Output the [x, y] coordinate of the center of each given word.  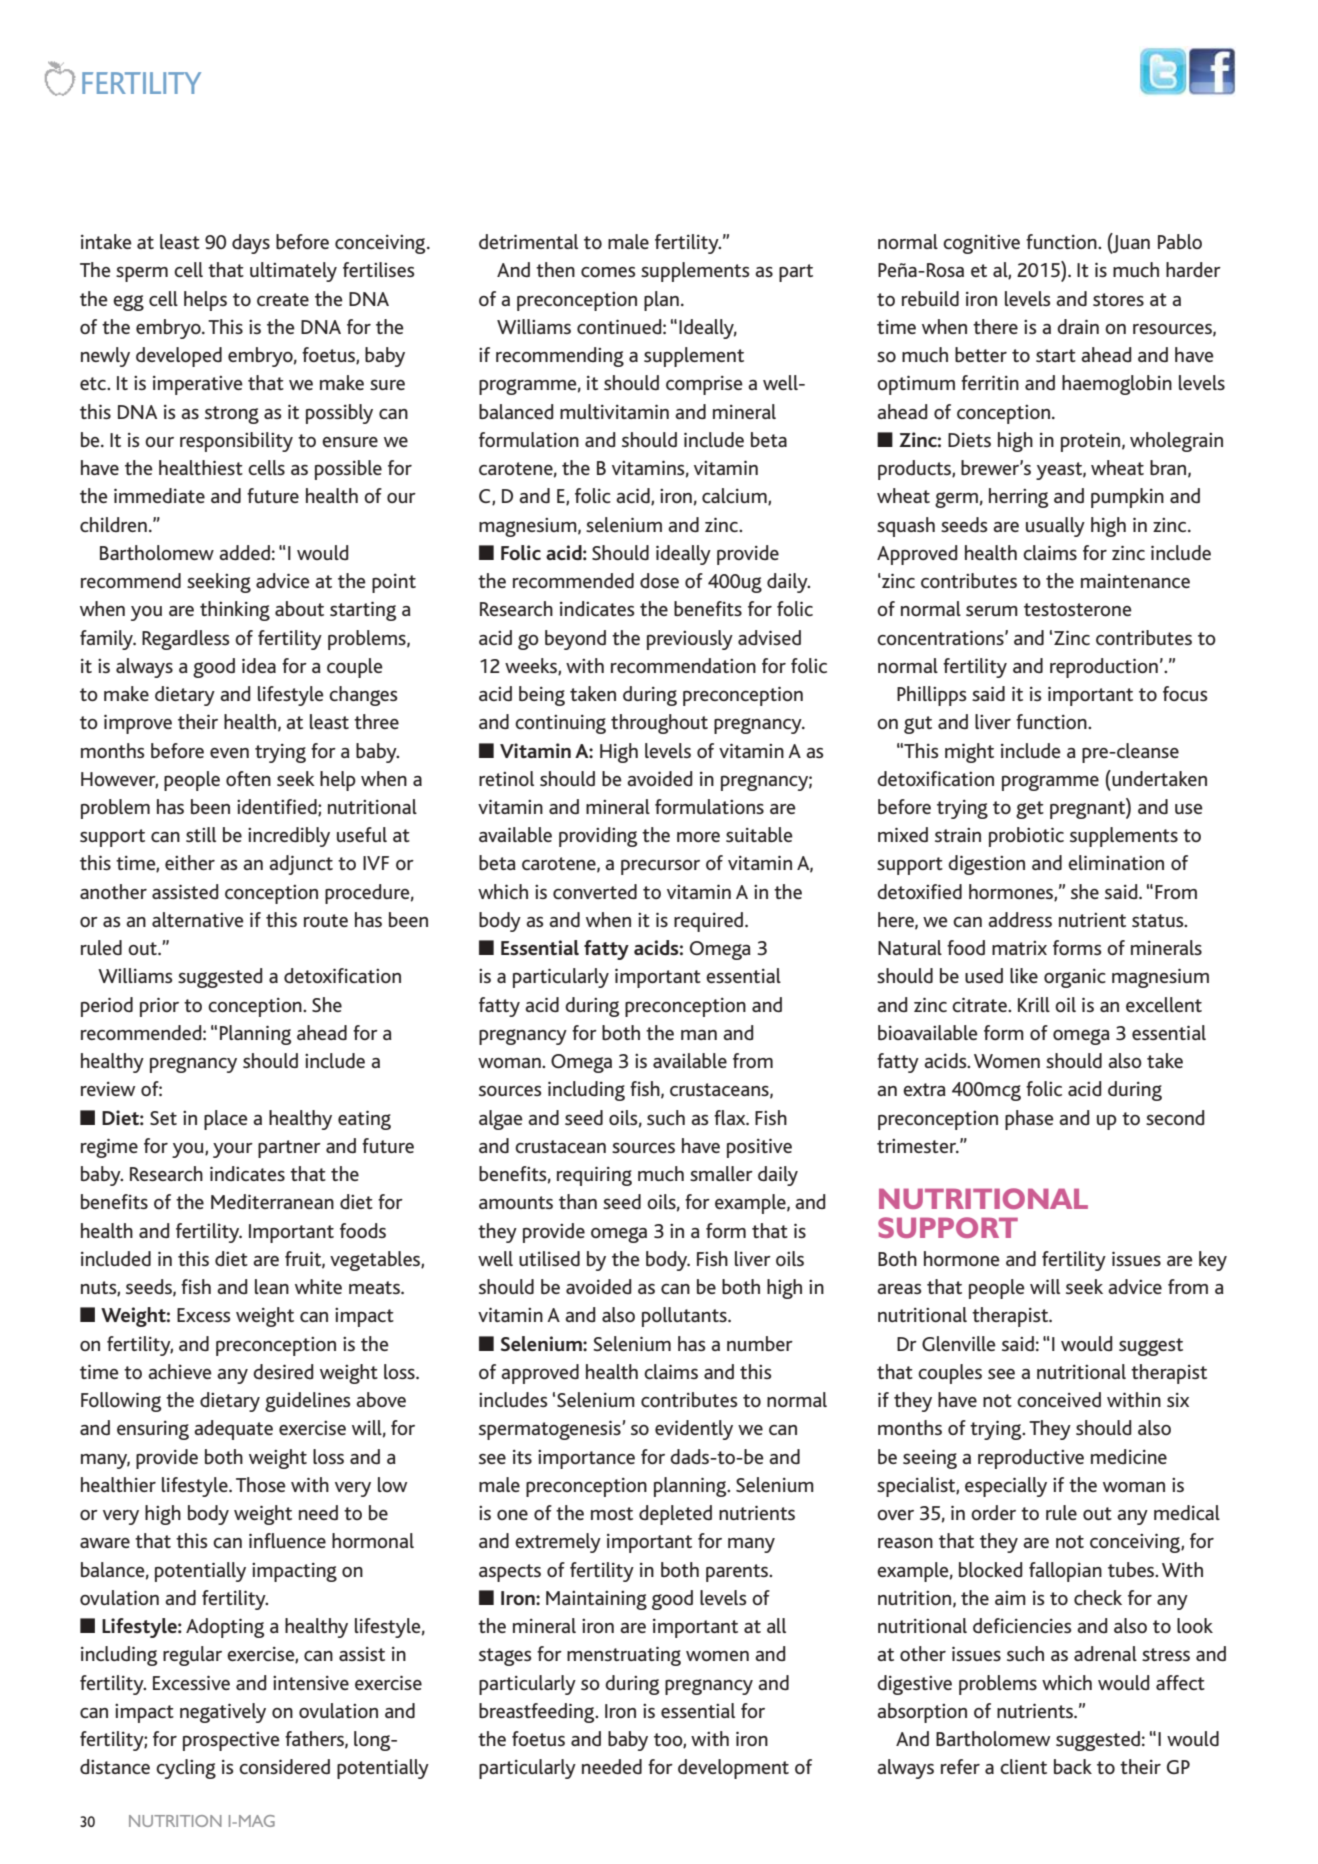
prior [159, 1007]
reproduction [1104, 668]
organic [1075, 978]
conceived [1059, 1399]
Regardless [186, 640]
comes [608, 272]
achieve [180, 1371]
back [1073, 1766]
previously [690, 640]
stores [1118, 299]
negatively [223, 1713]
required [710, 922]
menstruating [624, 1656]
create [283, 299]
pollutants [685, 1317]
